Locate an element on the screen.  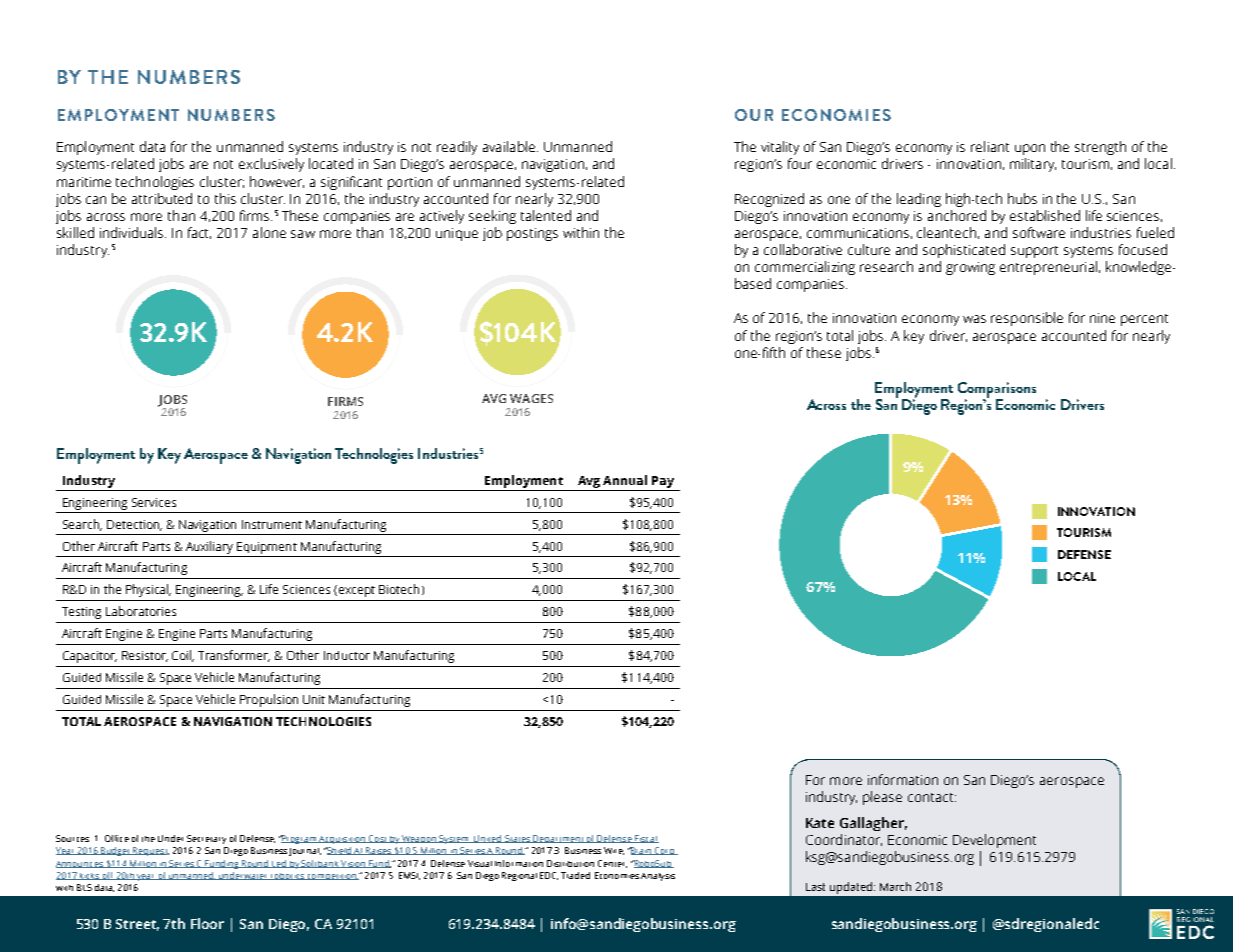
Comparisons is located at coordinates (997, 391).
